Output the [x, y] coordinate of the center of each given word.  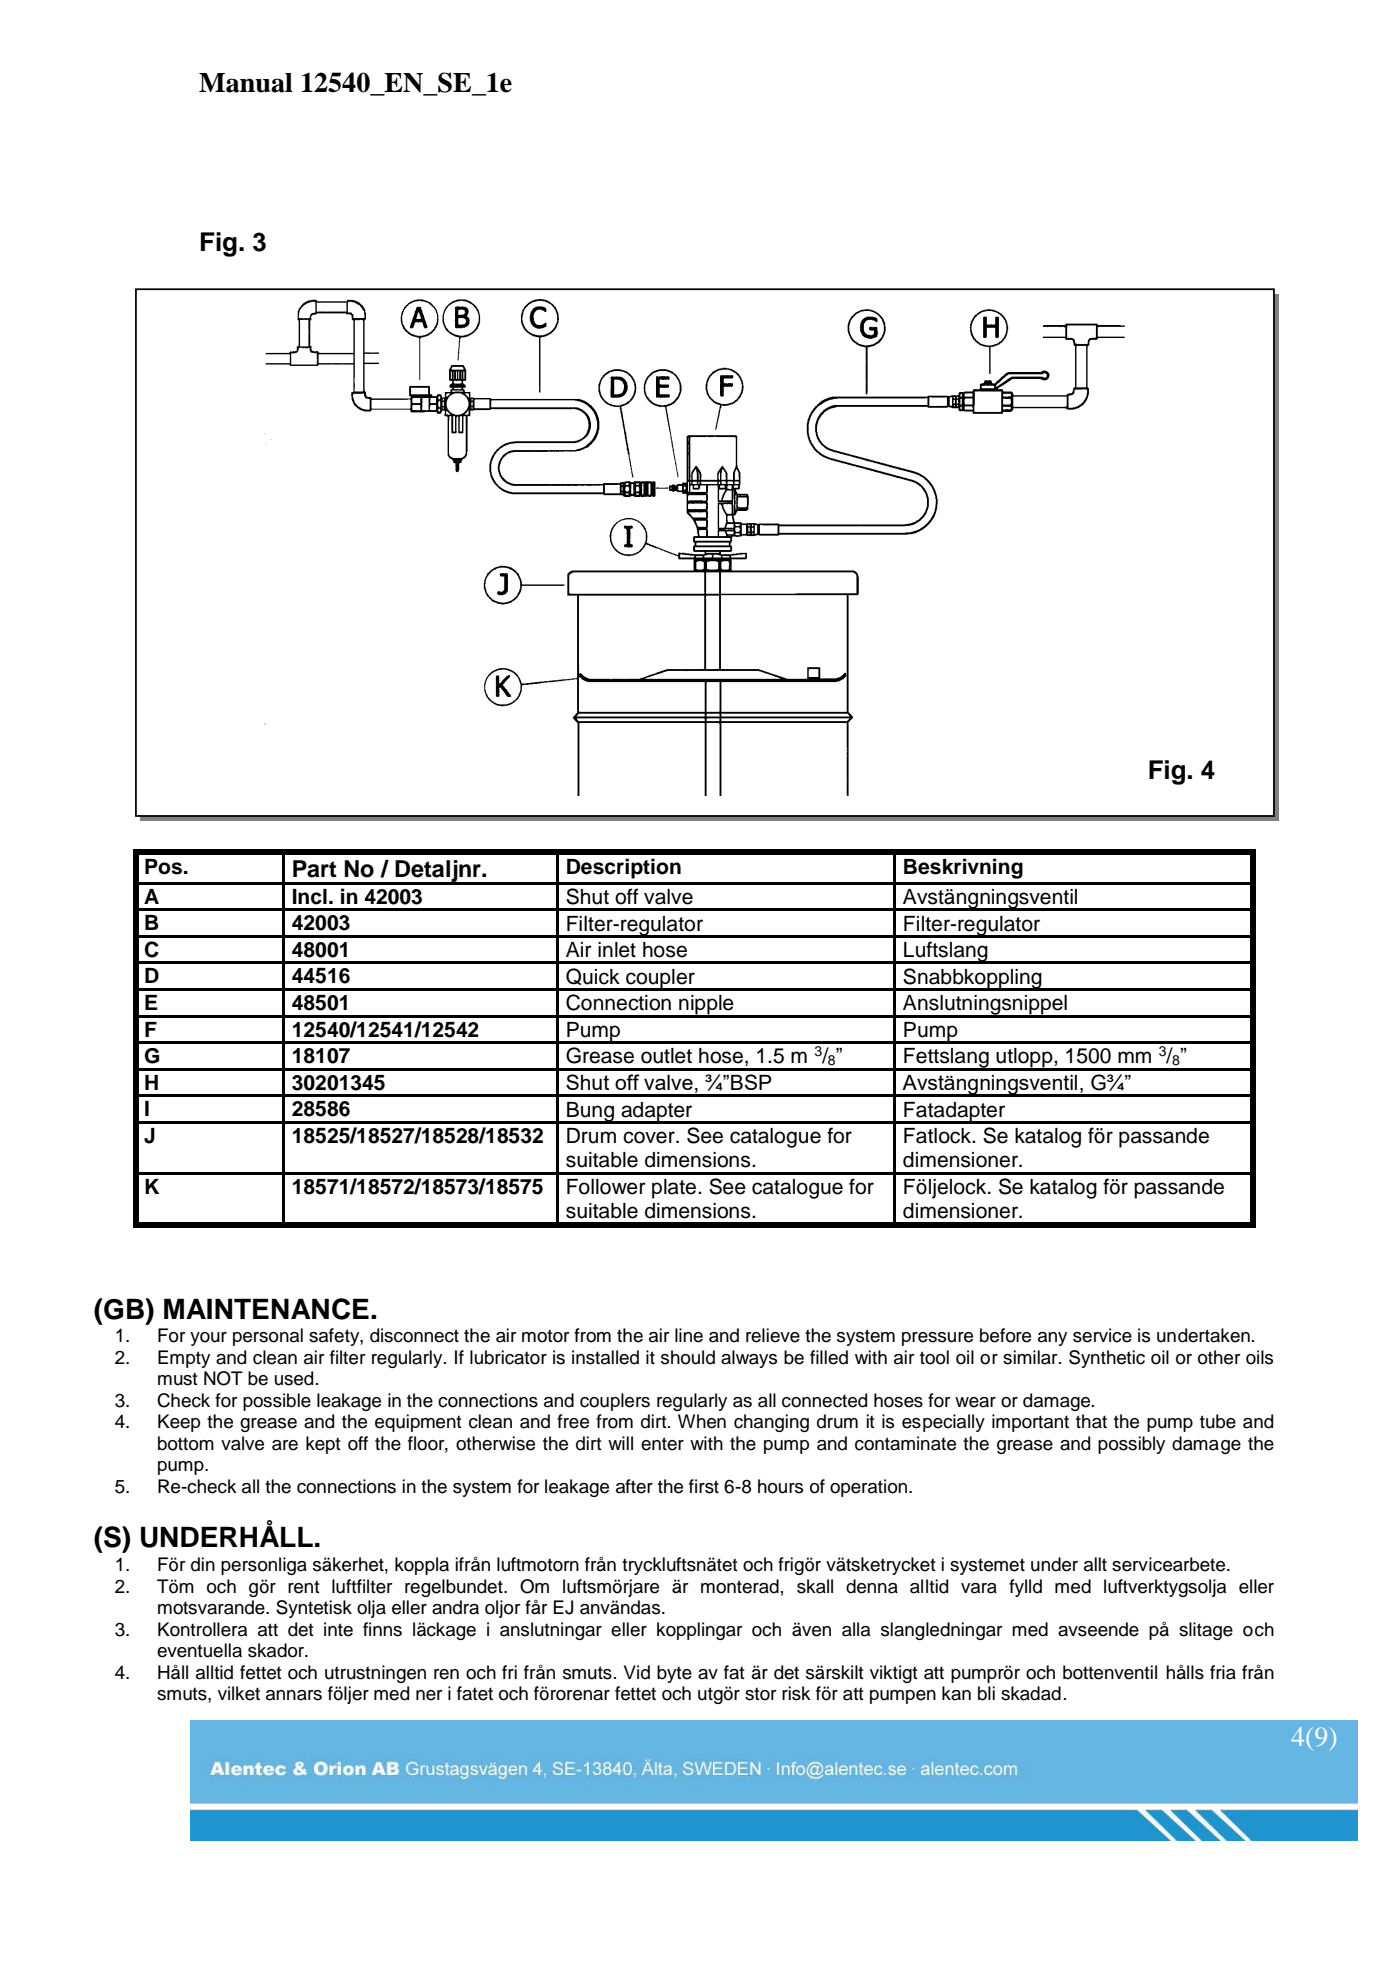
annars [294, 1695]
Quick [593, 976]
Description [624, 868]
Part [315, 869]
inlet [617, 950]
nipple [706, 1006]
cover [650, 1137]
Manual [246, 83]
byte [674, 1674]
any [1052, 1339]
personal [268, 1337]
